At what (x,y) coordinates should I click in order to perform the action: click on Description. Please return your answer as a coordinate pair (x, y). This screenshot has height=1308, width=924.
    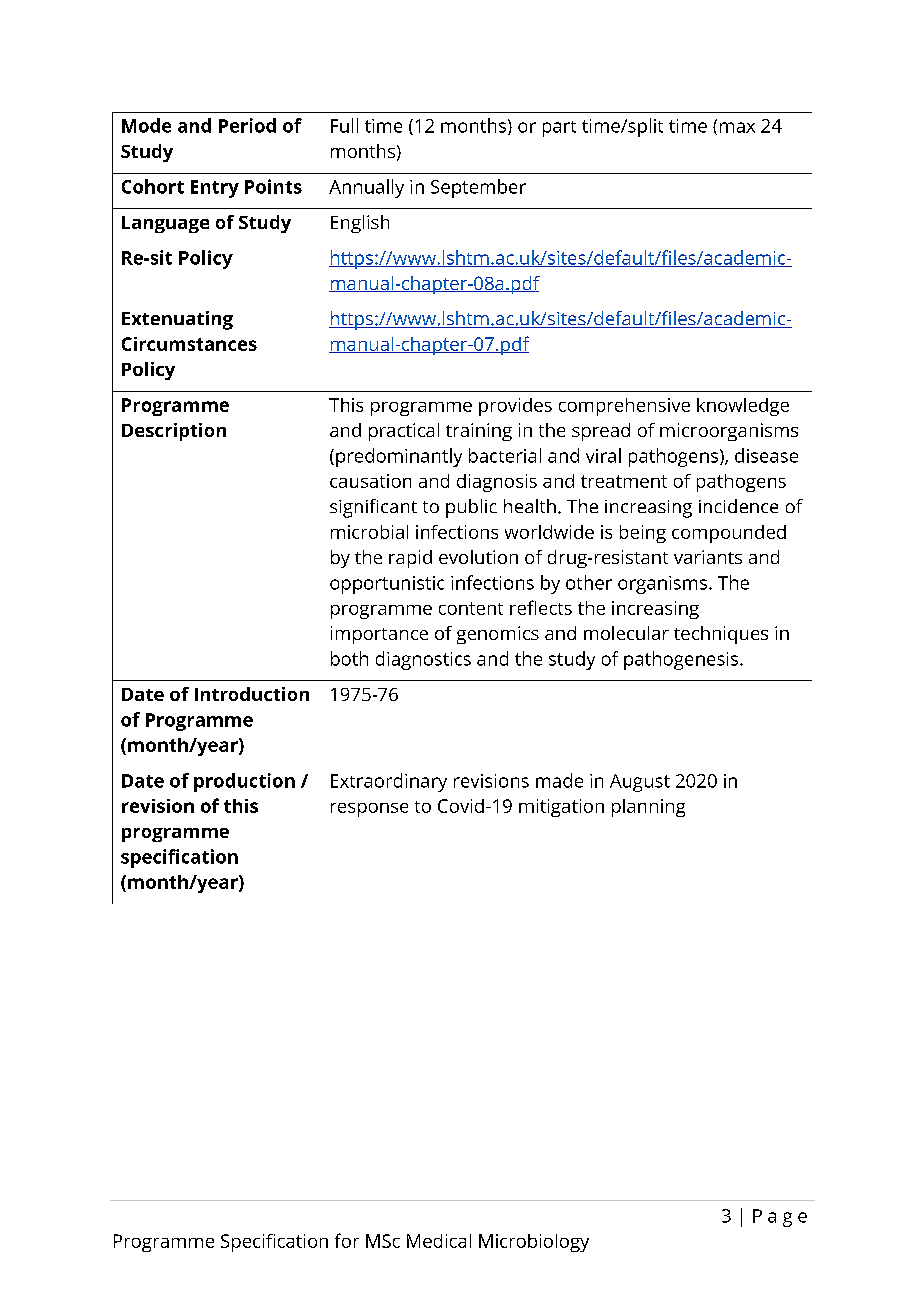
    Looking at the image, I should click on (174, 432).
